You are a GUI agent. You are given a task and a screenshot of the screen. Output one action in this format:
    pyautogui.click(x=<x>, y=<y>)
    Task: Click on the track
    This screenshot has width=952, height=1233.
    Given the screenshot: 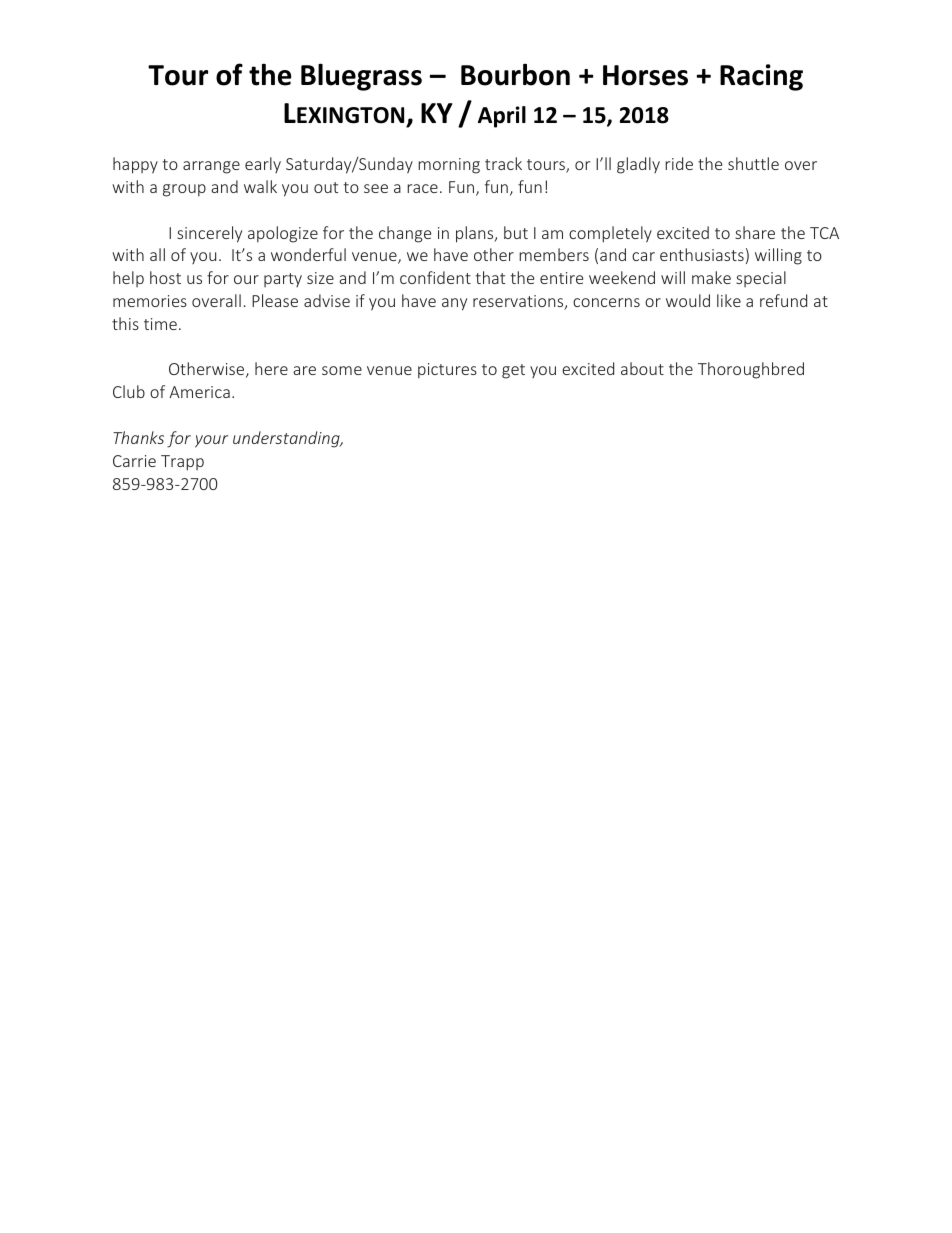 What is the action you would take?
    pyautogui.click(x=503, y=163)
